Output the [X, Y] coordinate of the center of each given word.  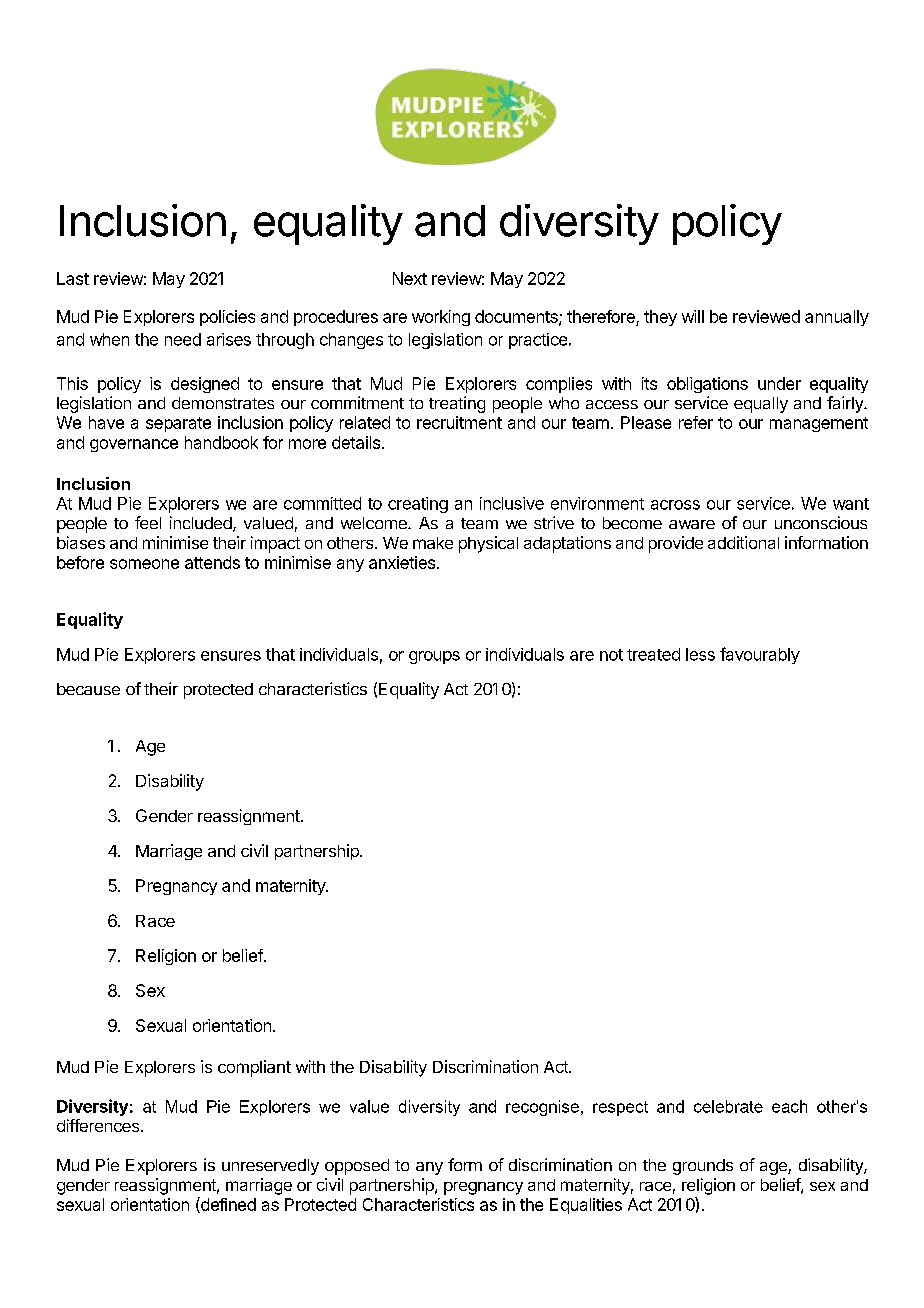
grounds [703, 1167]
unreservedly [270, 1167]
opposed [357, 1167]
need [183, 339]
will [693, 316]
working [441, 318]
